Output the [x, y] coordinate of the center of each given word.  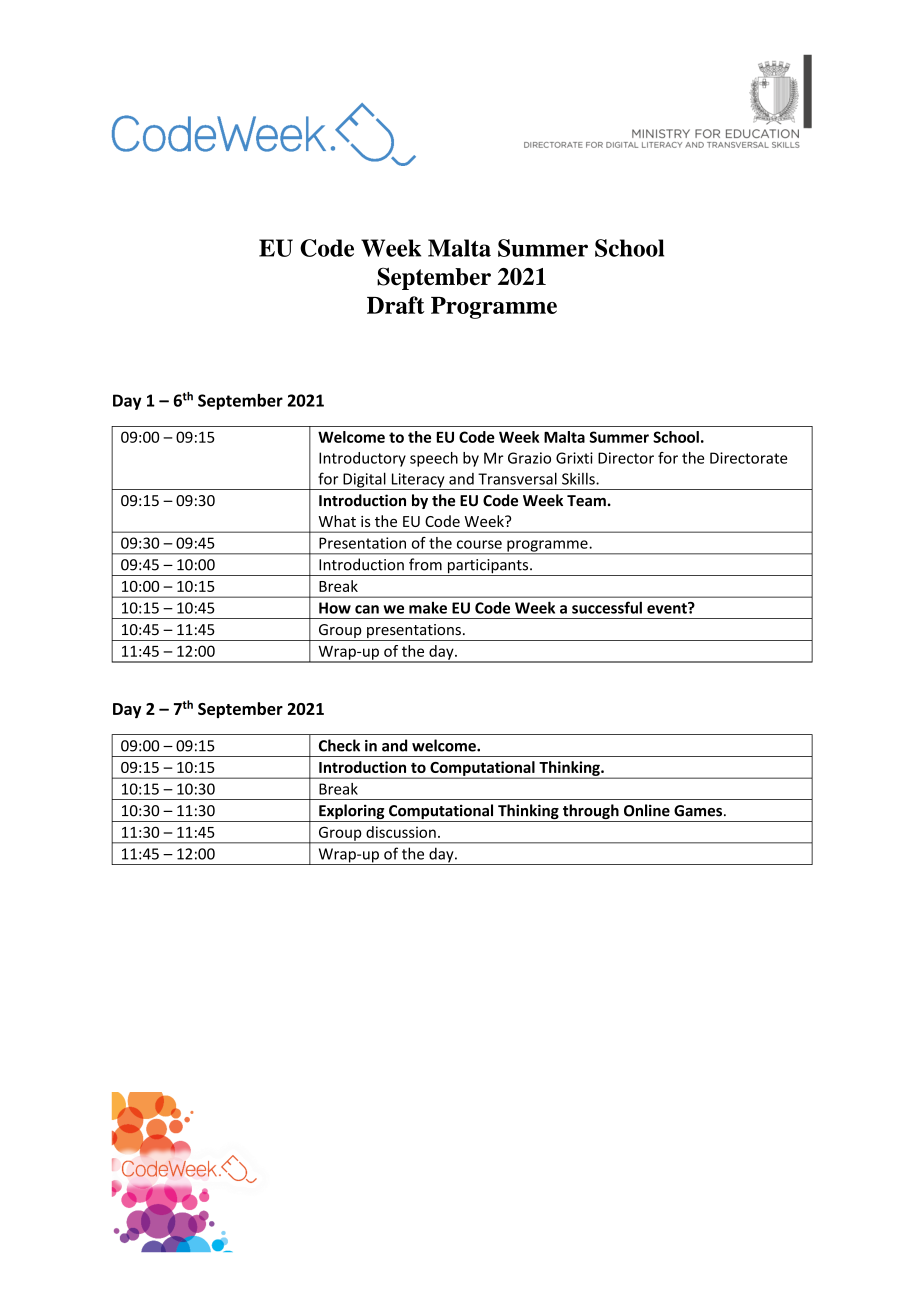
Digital [364, 481]
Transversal [517, 478]
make [428, 608]
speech [434, 459]
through [590, 813]
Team [586, 501]
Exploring [352, 813]
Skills [579, 479]
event [668, 608]
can [367, 609]
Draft [396, 305]
